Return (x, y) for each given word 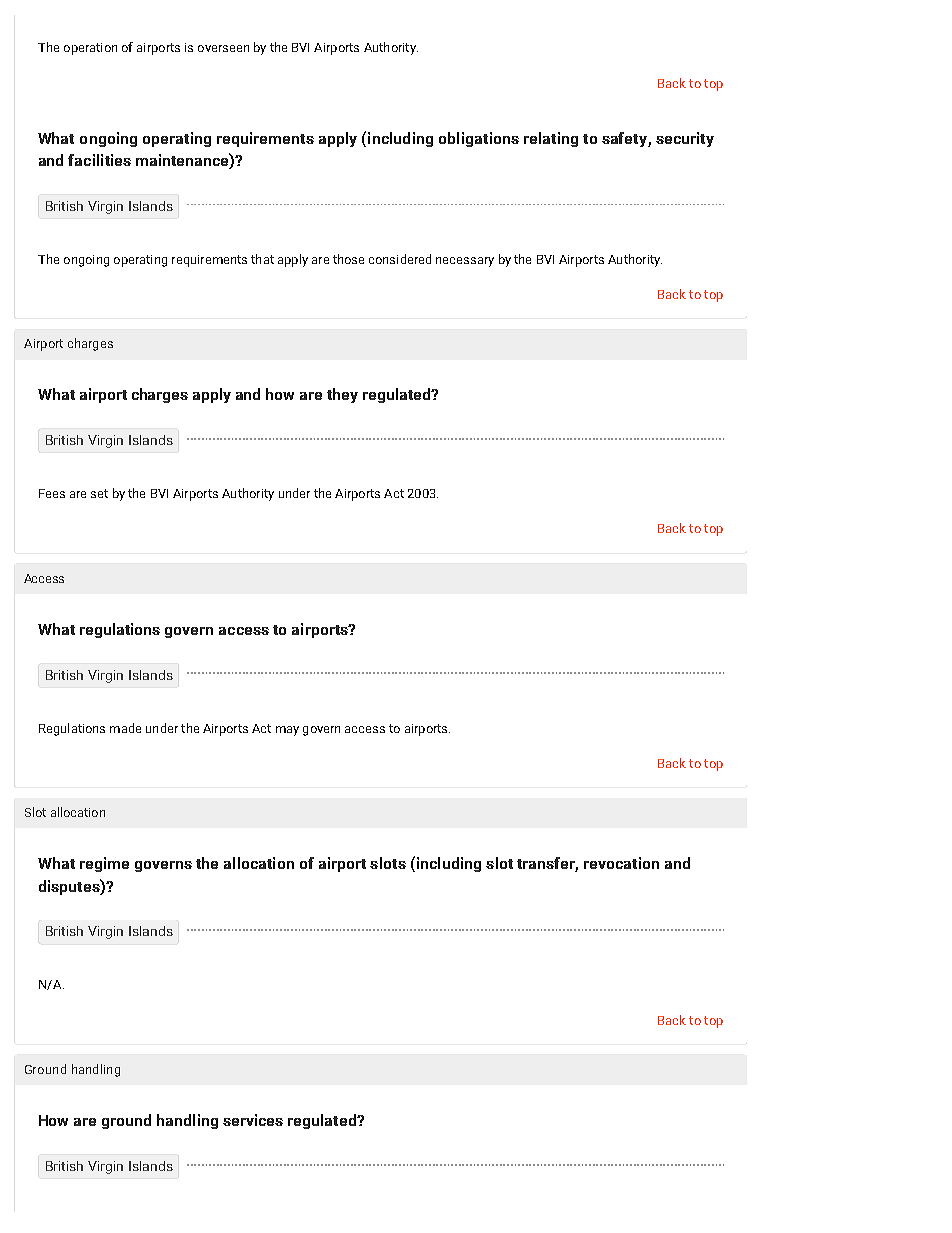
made (125, 728)
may (287, 731)
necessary (465, 262)
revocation (621, 863)
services (253, 1120)
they (342, 395)
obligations (479, 139)
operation (90, 49)
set (99, 493)
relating (551, 139)
